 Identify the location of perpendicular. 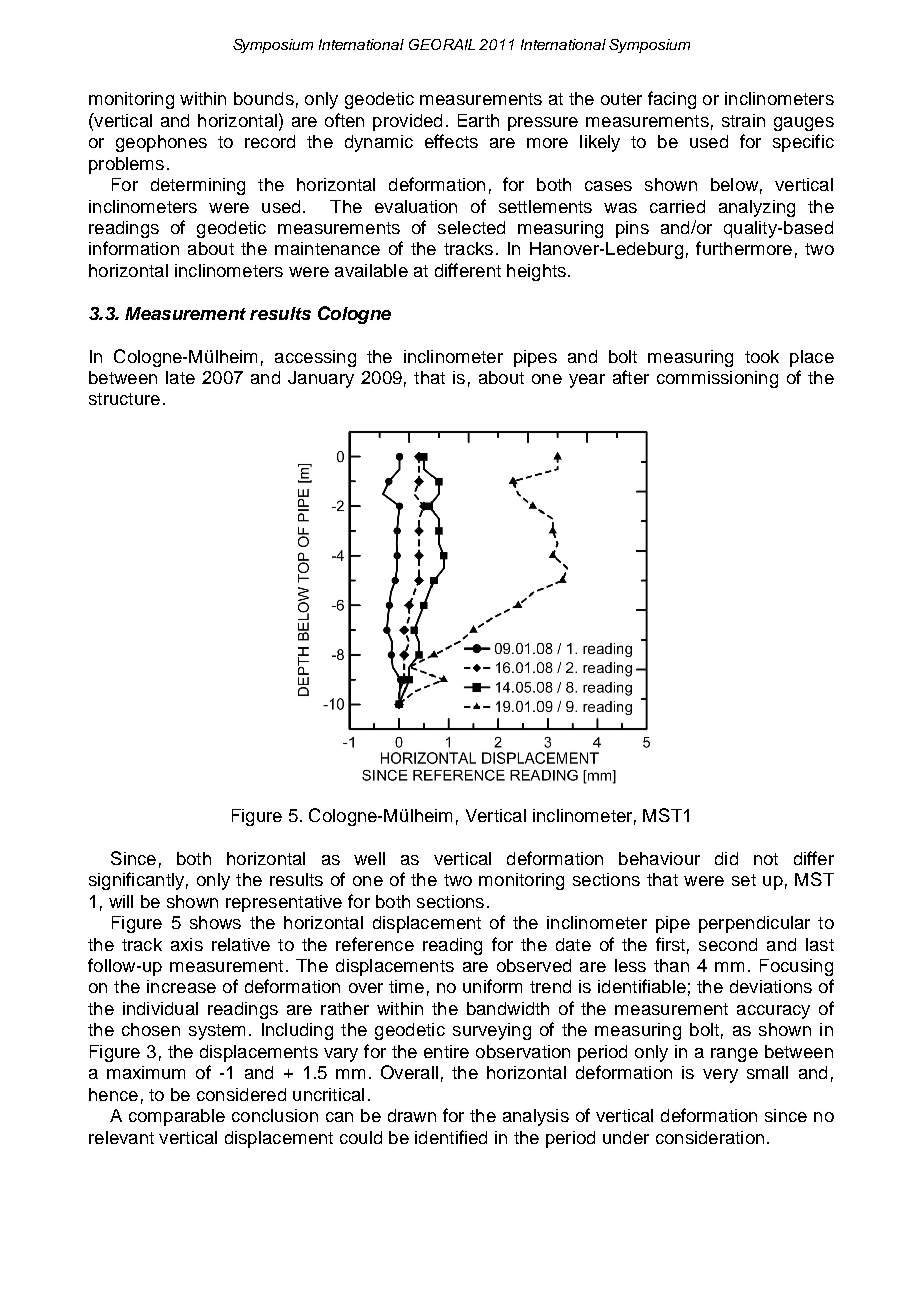
(754, 924).
